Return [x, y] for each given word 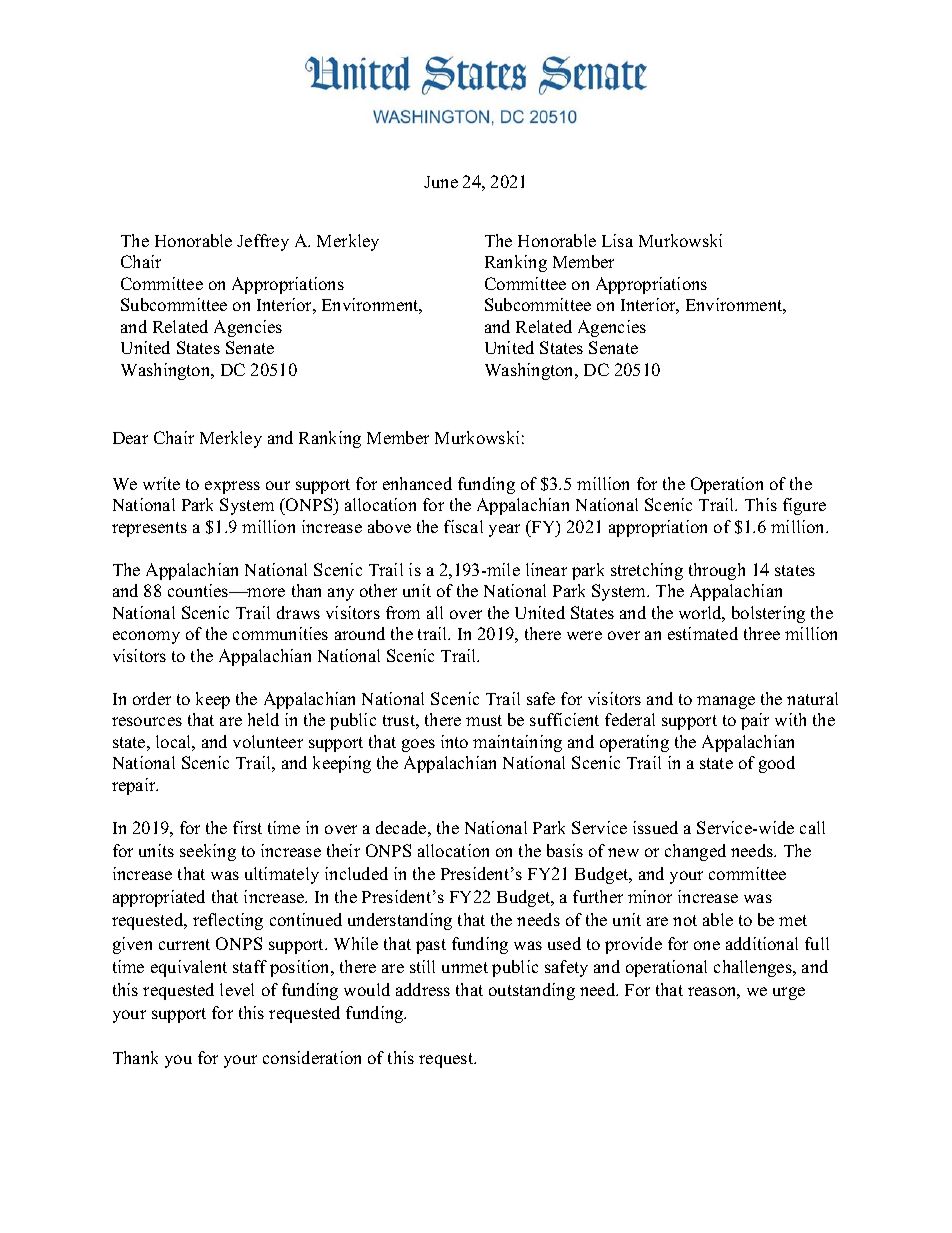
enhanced [417, 483]
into [454, 741]
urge [789, 993]
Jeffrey [263, 242]
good [777, 764]
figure [804, 506]
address [423, 989]
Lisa [617, 240]
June [441, 182]
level [237, 989]
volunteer [268, 741]
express [232, 487]
